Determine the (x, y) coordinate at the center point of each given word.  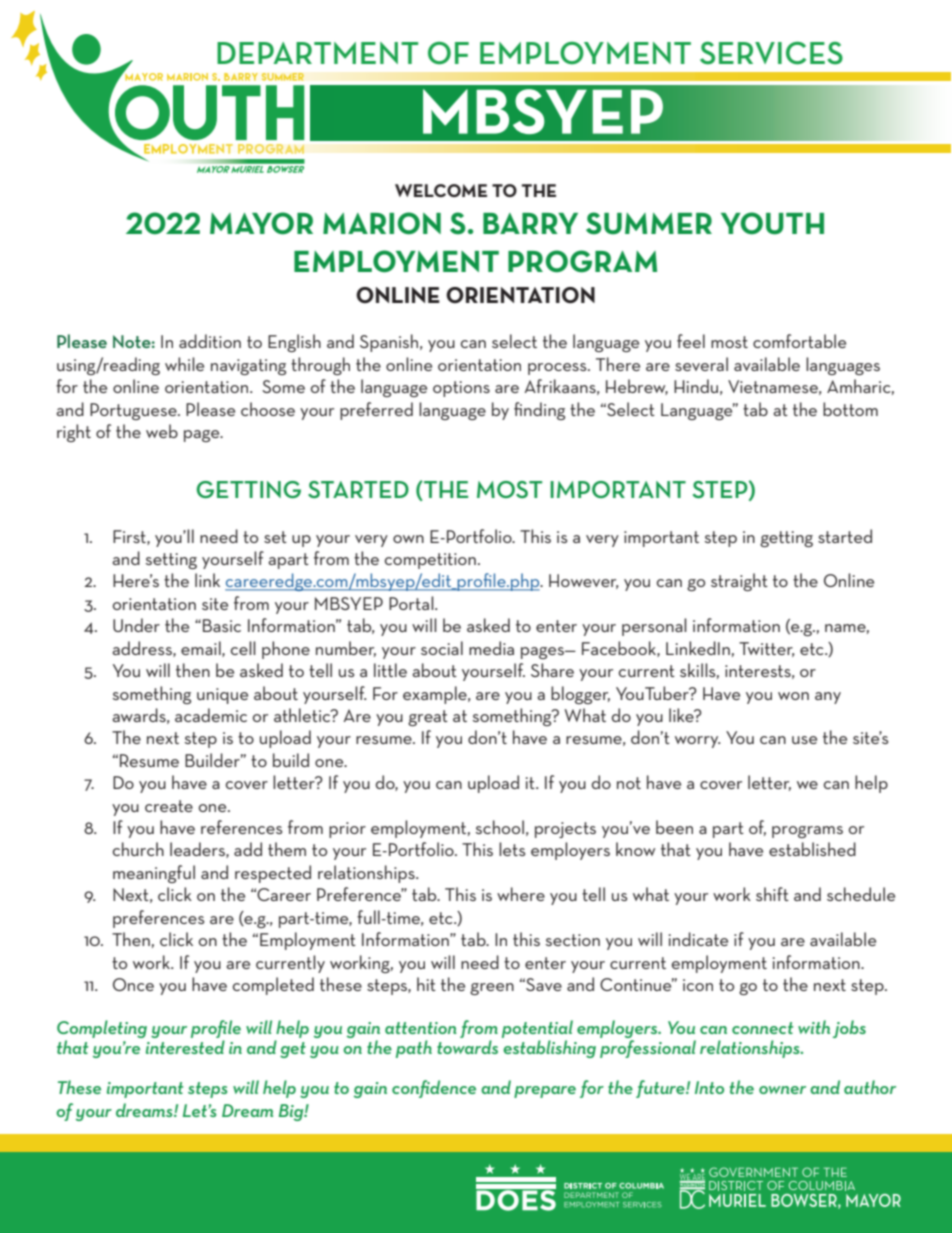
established (812, 849)
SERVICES (771, 53)
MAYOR (261, 223)
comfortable (799, 341)
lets (512, 849)
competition (430, 561)
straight (739, 582)
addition (210, 341)
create (169, 806)
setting (171, 561)
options (461, 389)
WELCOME (441, 190)
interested (185, 1047)
